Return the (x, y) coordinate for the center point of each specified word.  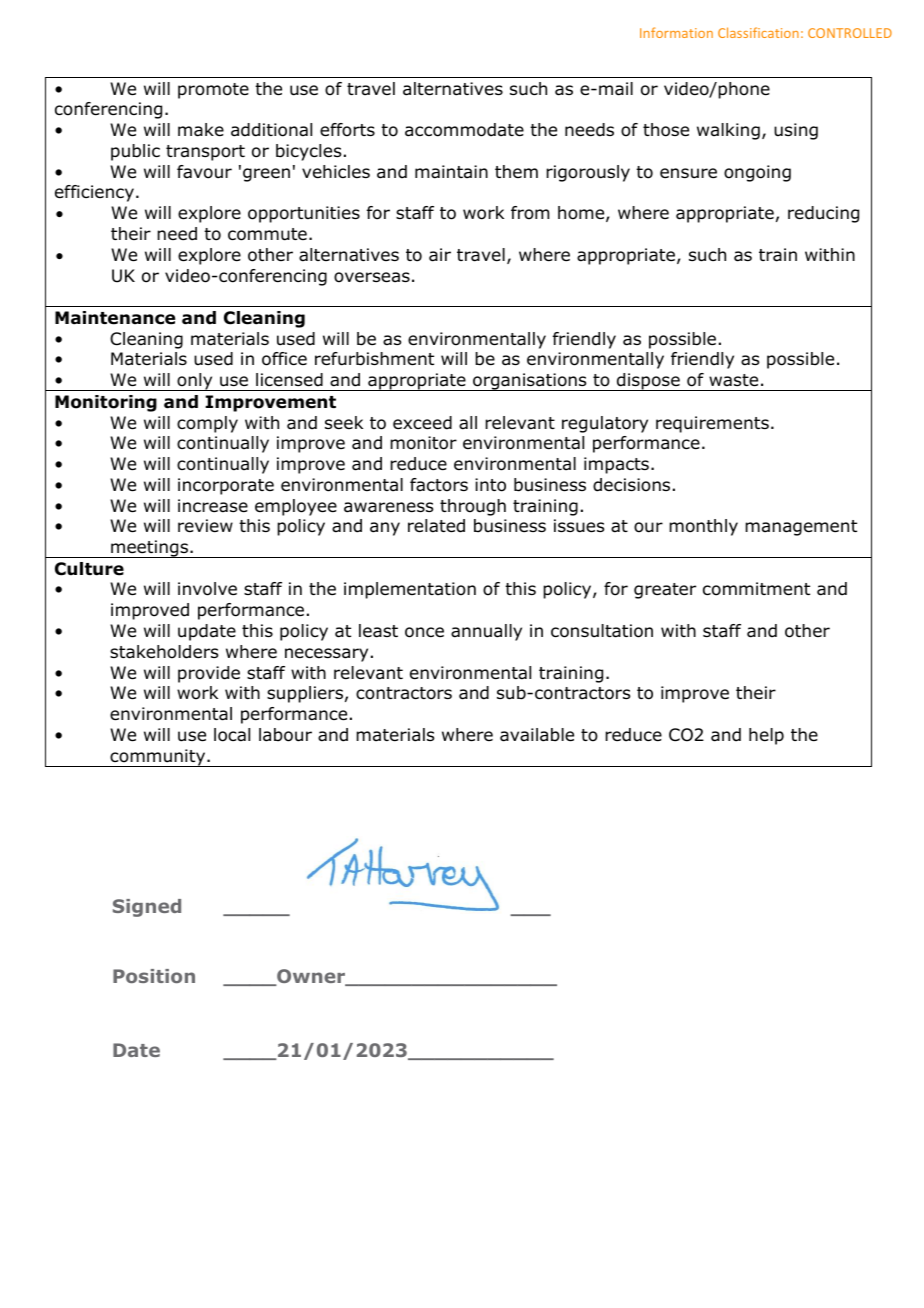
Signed (147, 908)
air (440, 255)
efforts (347, 130)
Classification (758, 32)
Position (154, 976)
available (537, 735)
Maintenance (115, 318)
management (801, 528)
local (232, 735)
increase (213, 506)
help (766, 736)
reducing (823, 214)
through (473, 507)
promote (213, 91)
